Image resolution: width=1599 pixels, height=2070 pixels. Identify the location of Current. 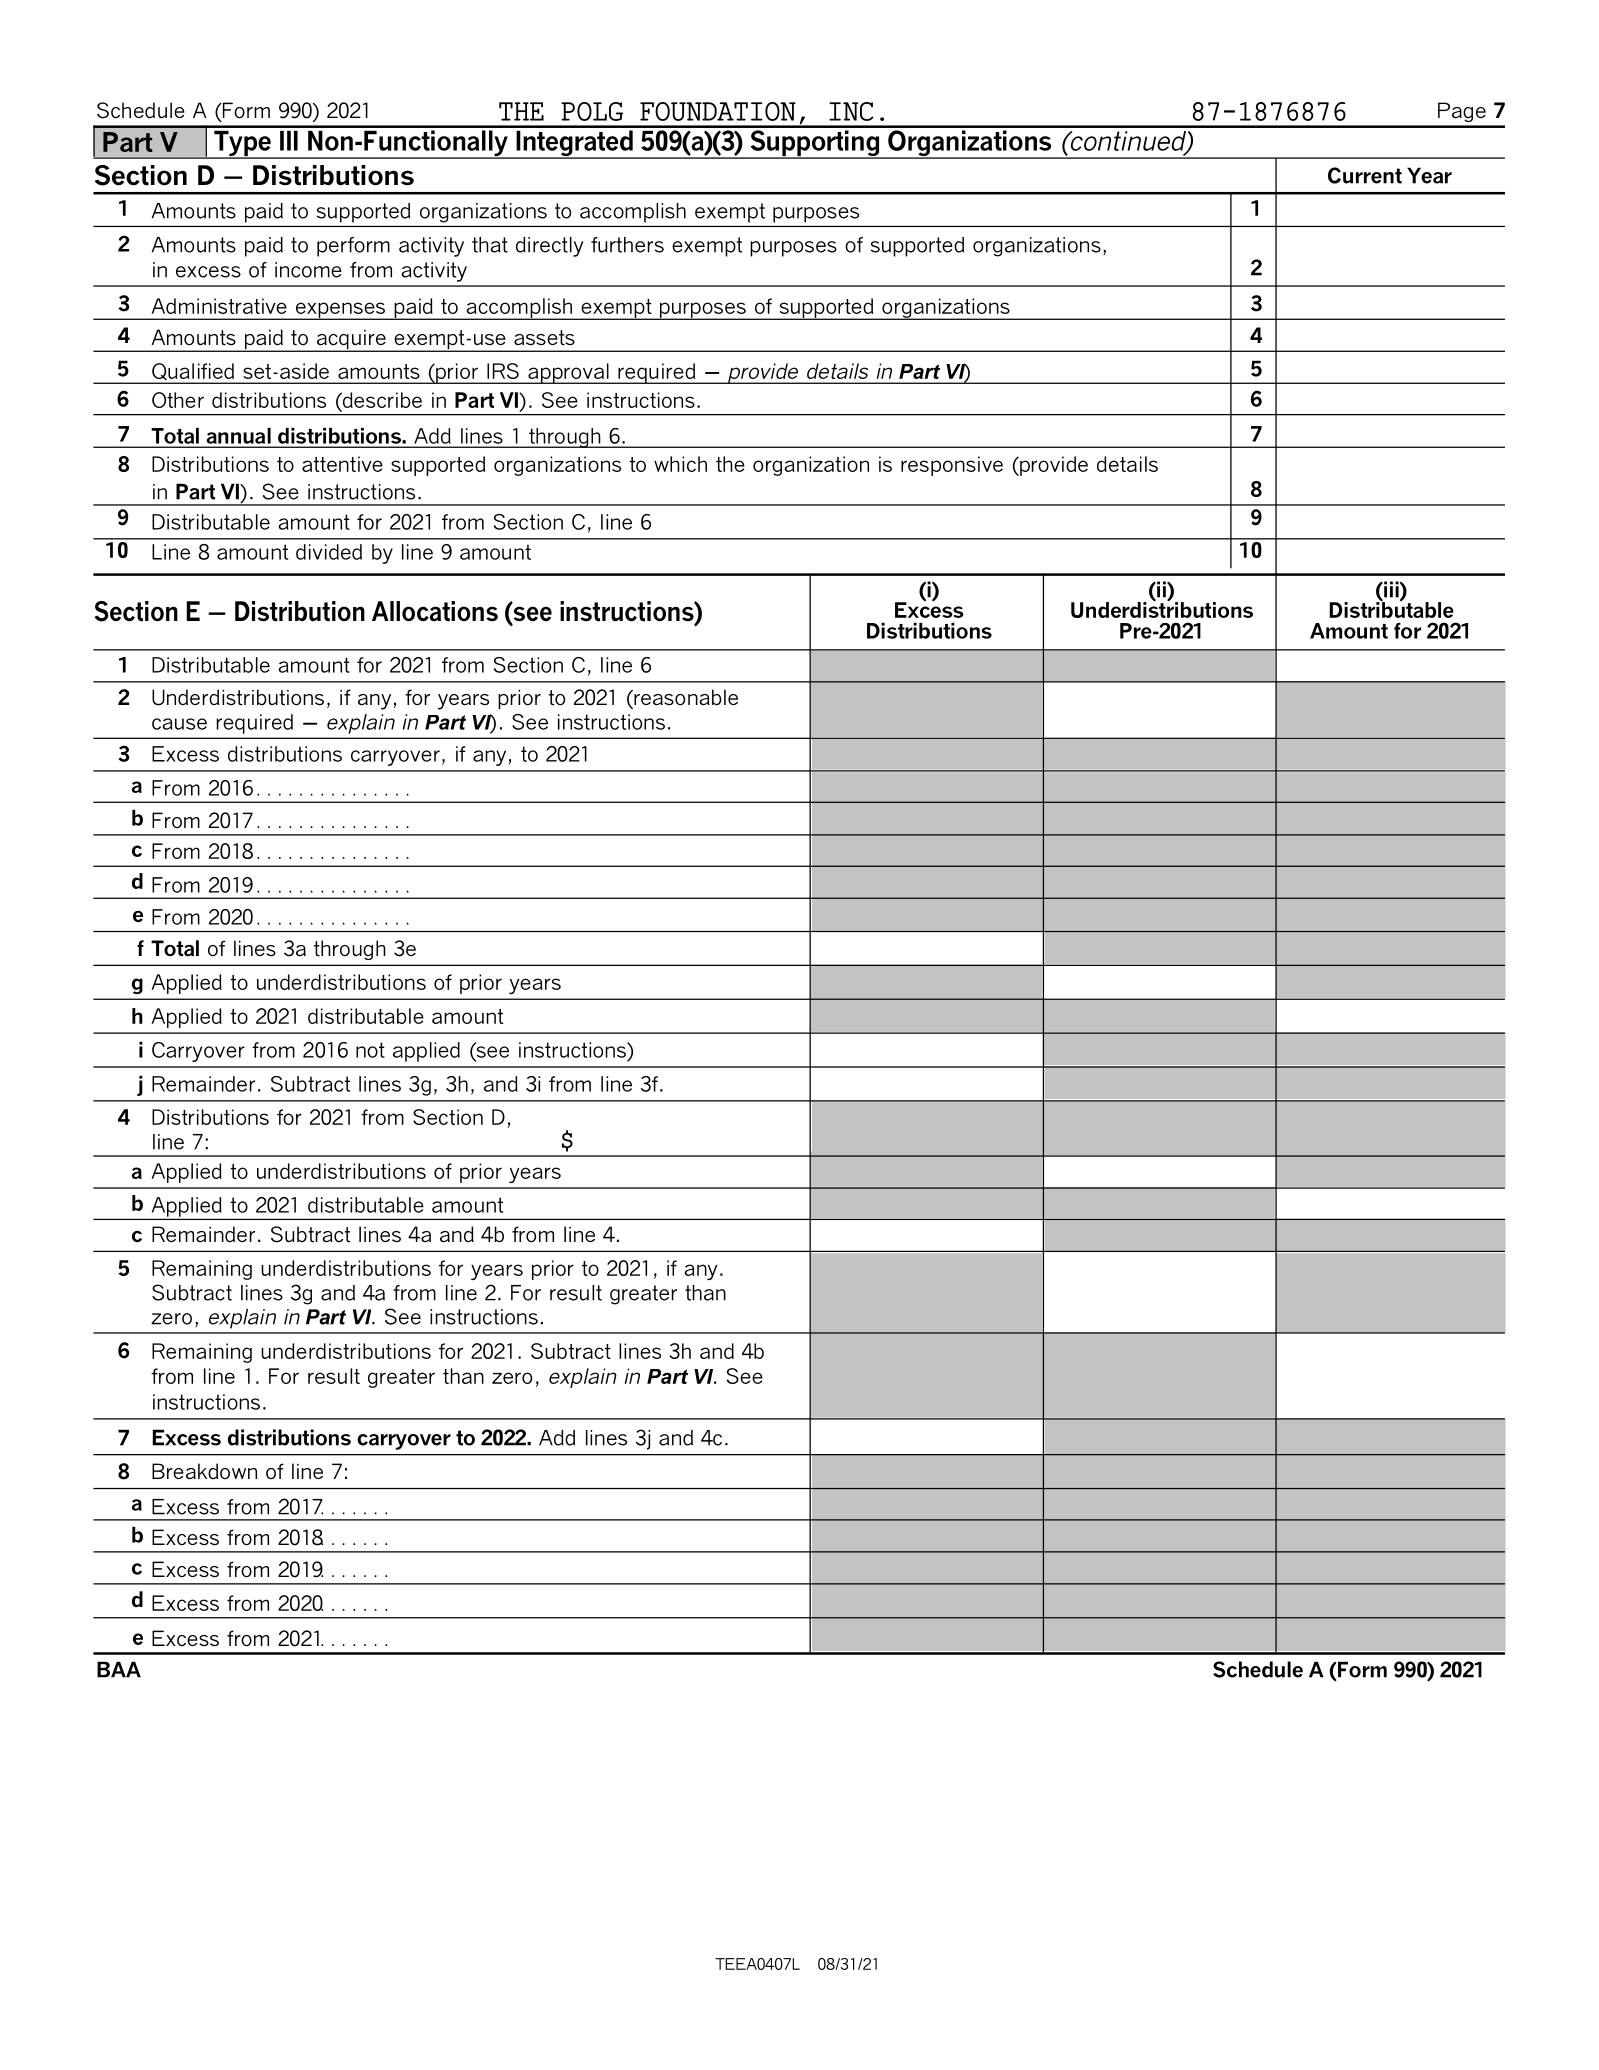
(1365, 175).
